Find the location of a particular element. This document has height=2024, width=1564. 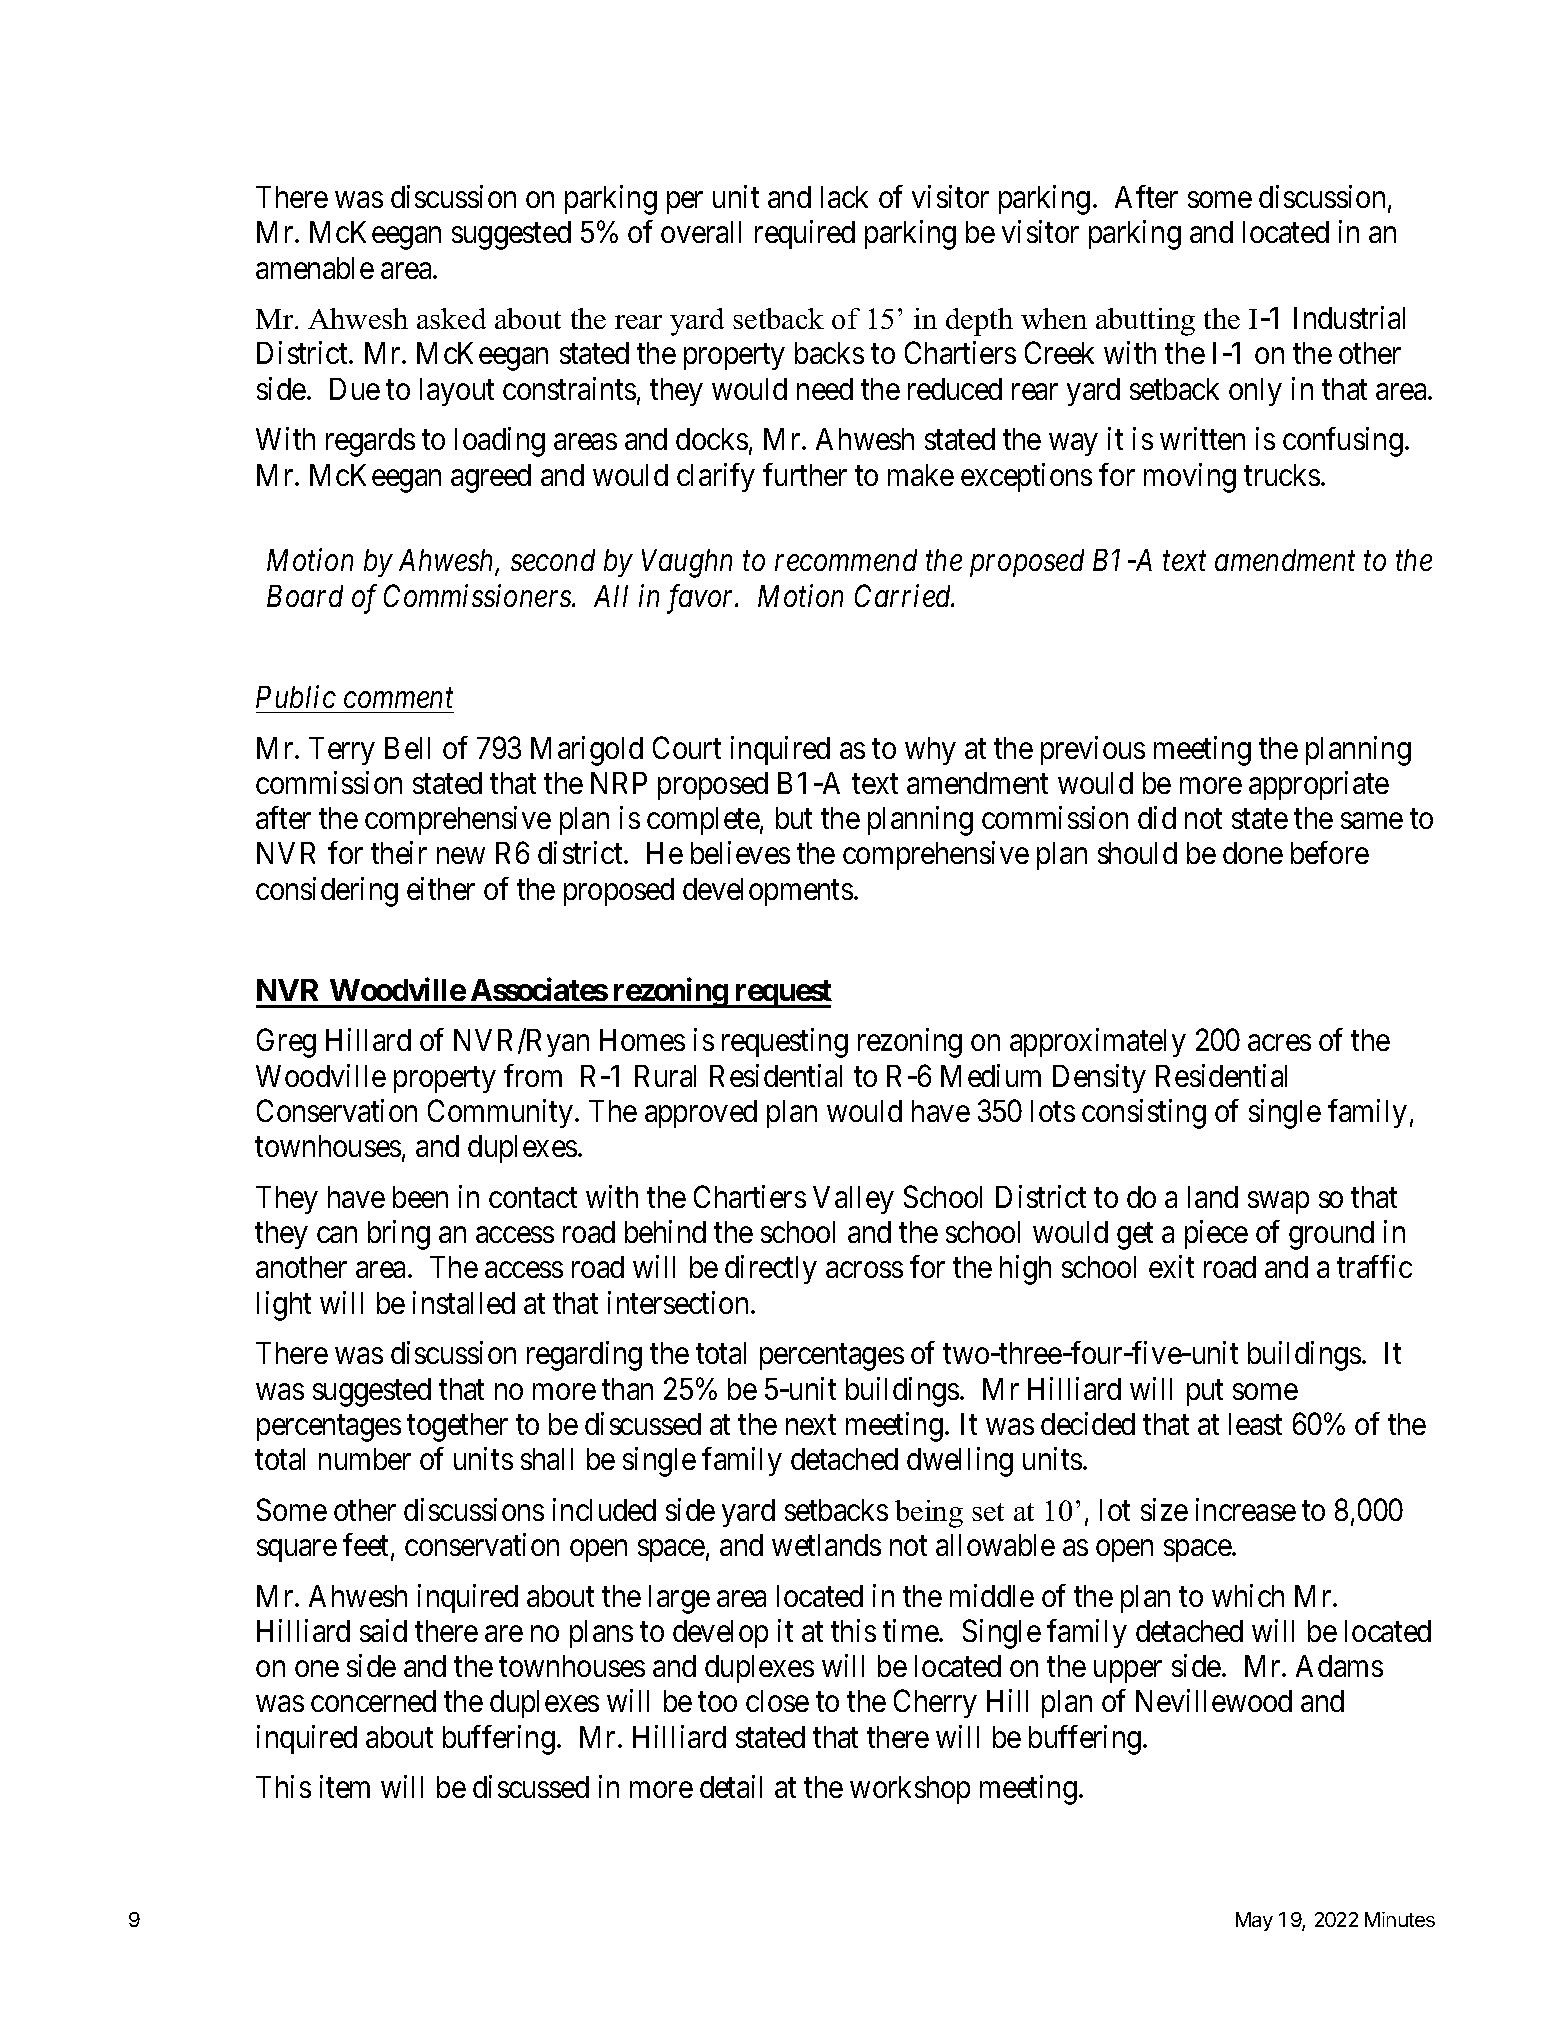

recommend is located at coordinates (846, 560).
